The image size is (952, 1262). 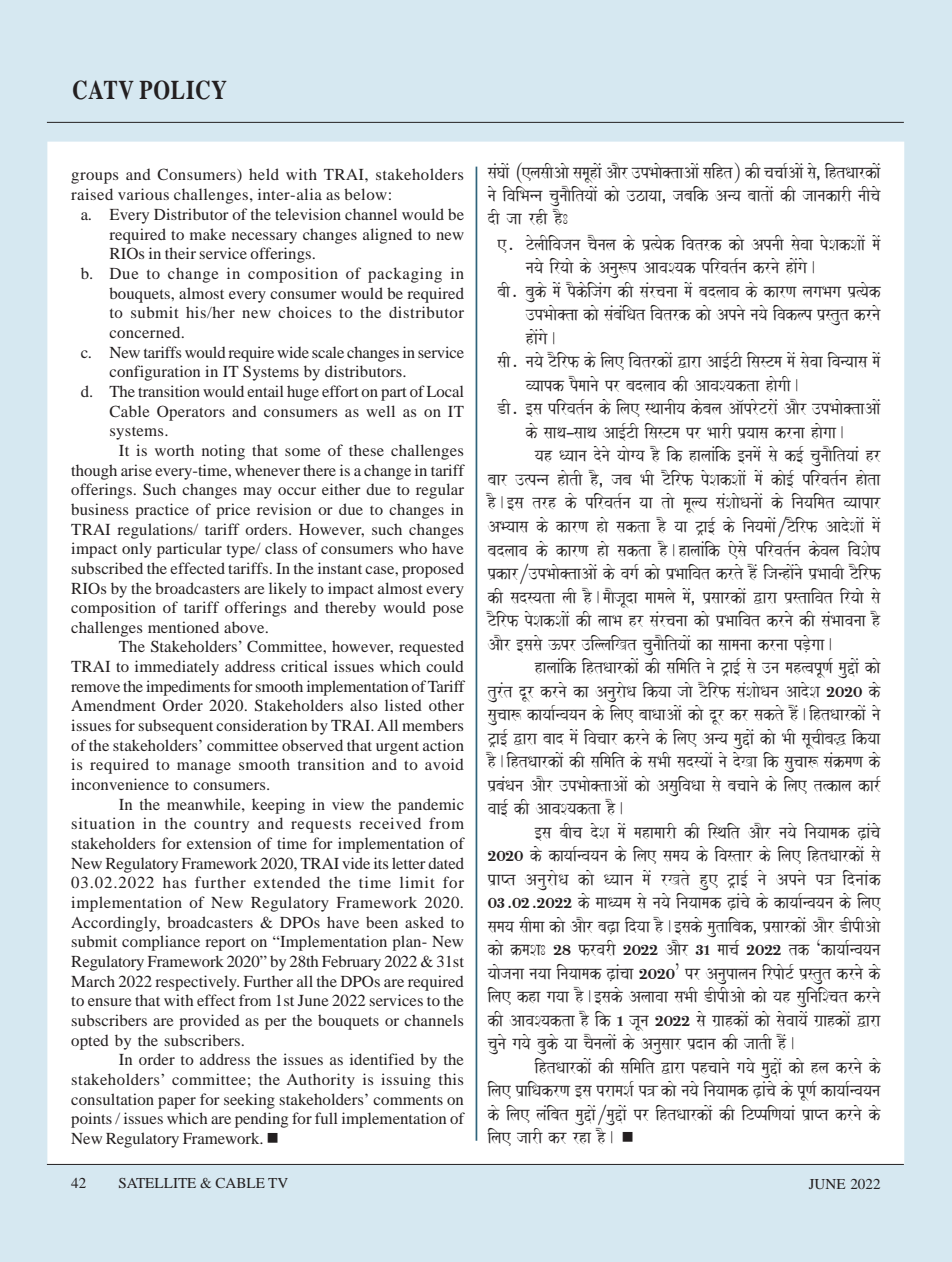 I want to click on trh, so click(x=544, y=503).
